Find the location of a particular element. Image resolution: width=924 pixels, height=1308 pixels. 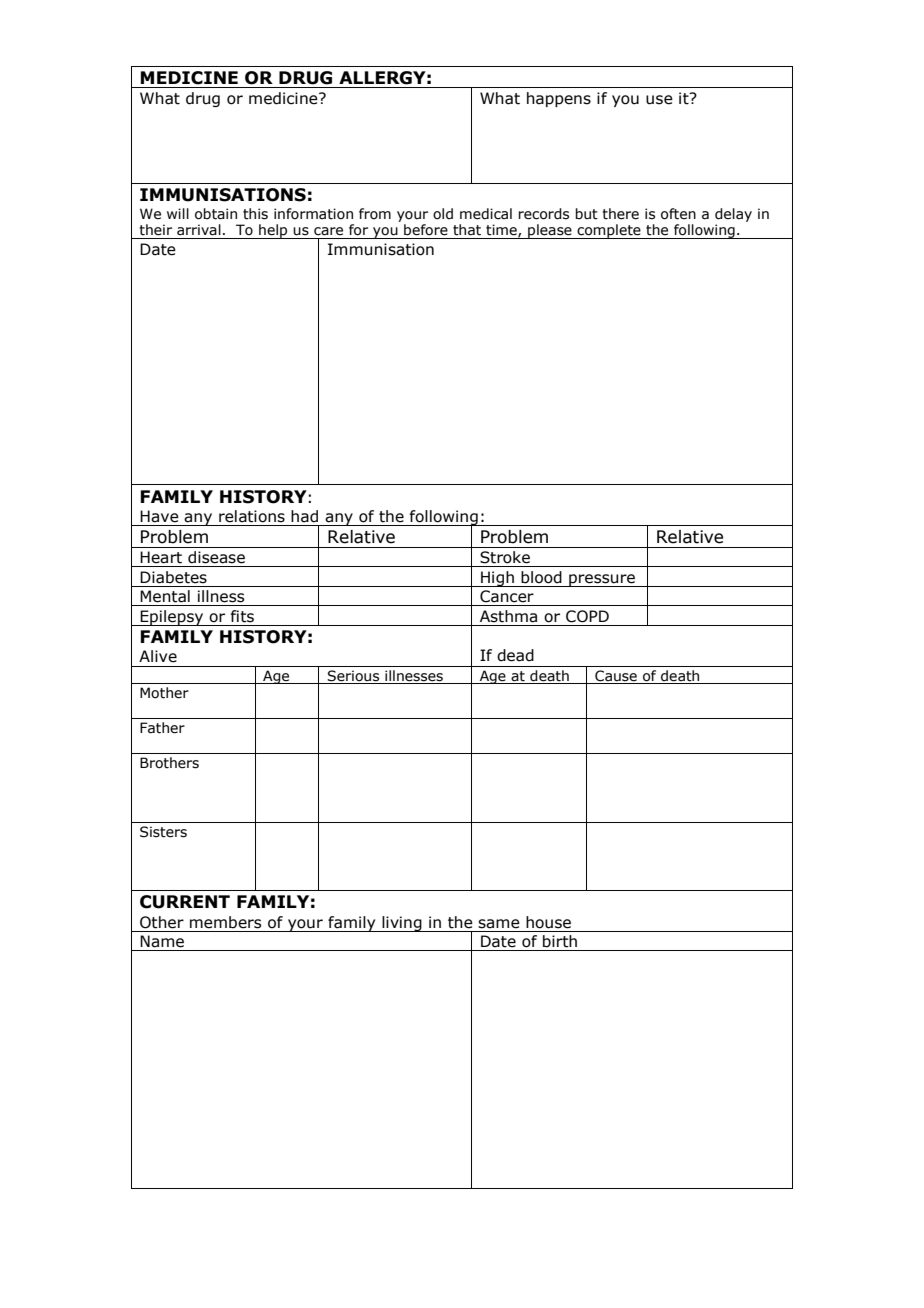

COPD is located at coordinates (587, 616).
